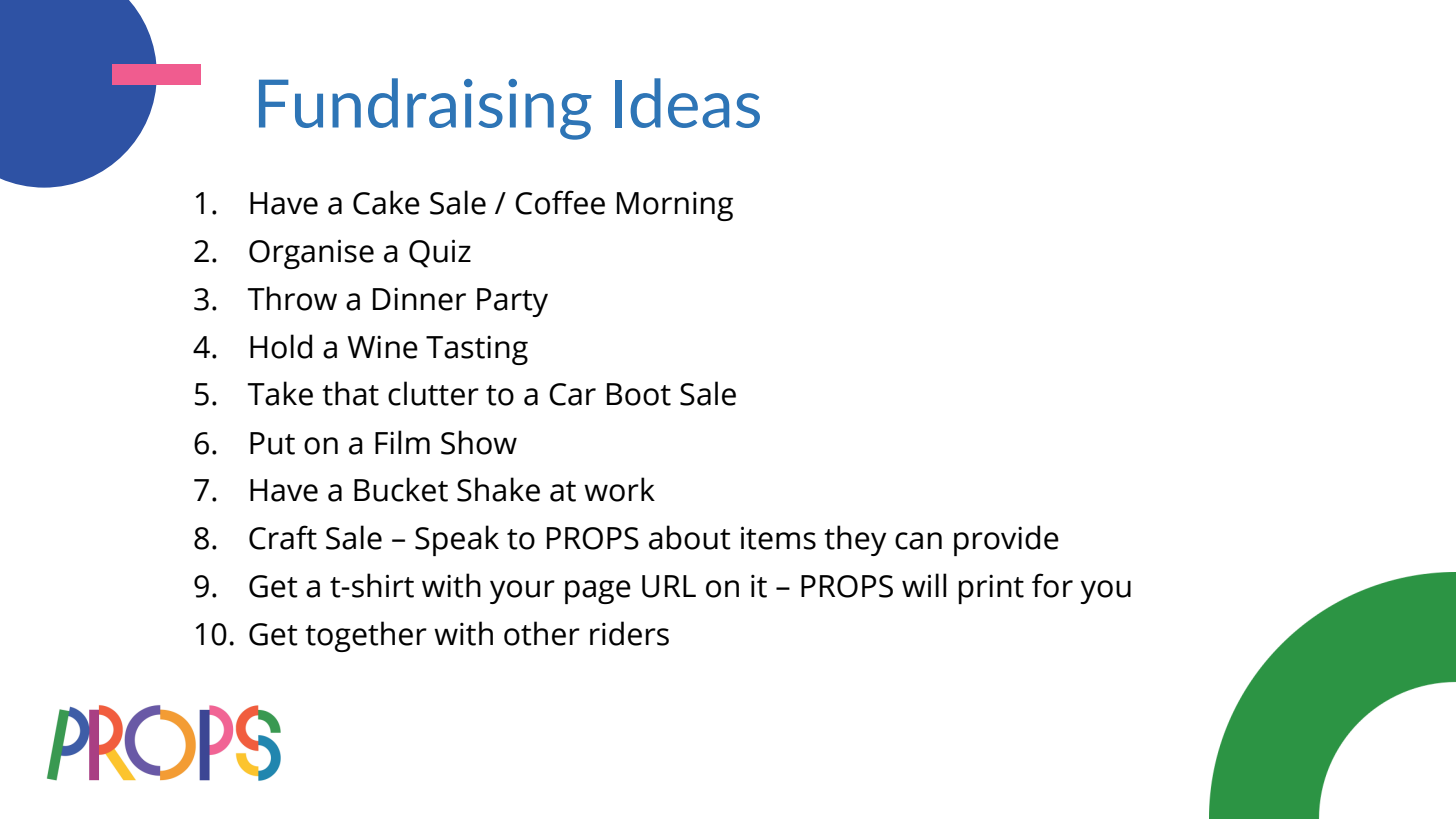  I want to click on print, so click(991, 589).
